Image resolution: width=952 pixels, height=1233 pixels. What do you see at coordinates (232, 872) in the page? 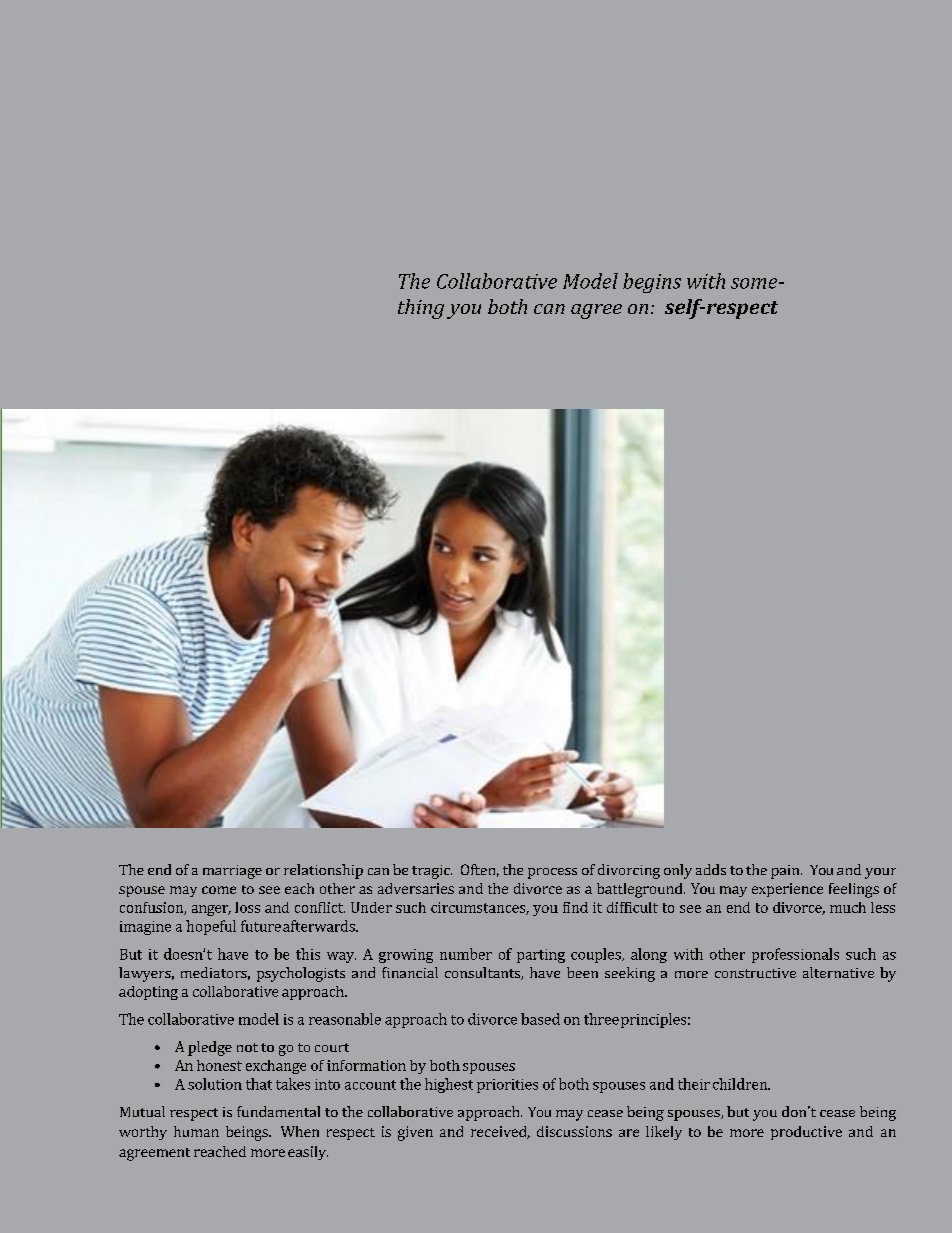
I see `marriage` at bounding box center [232, 872].
